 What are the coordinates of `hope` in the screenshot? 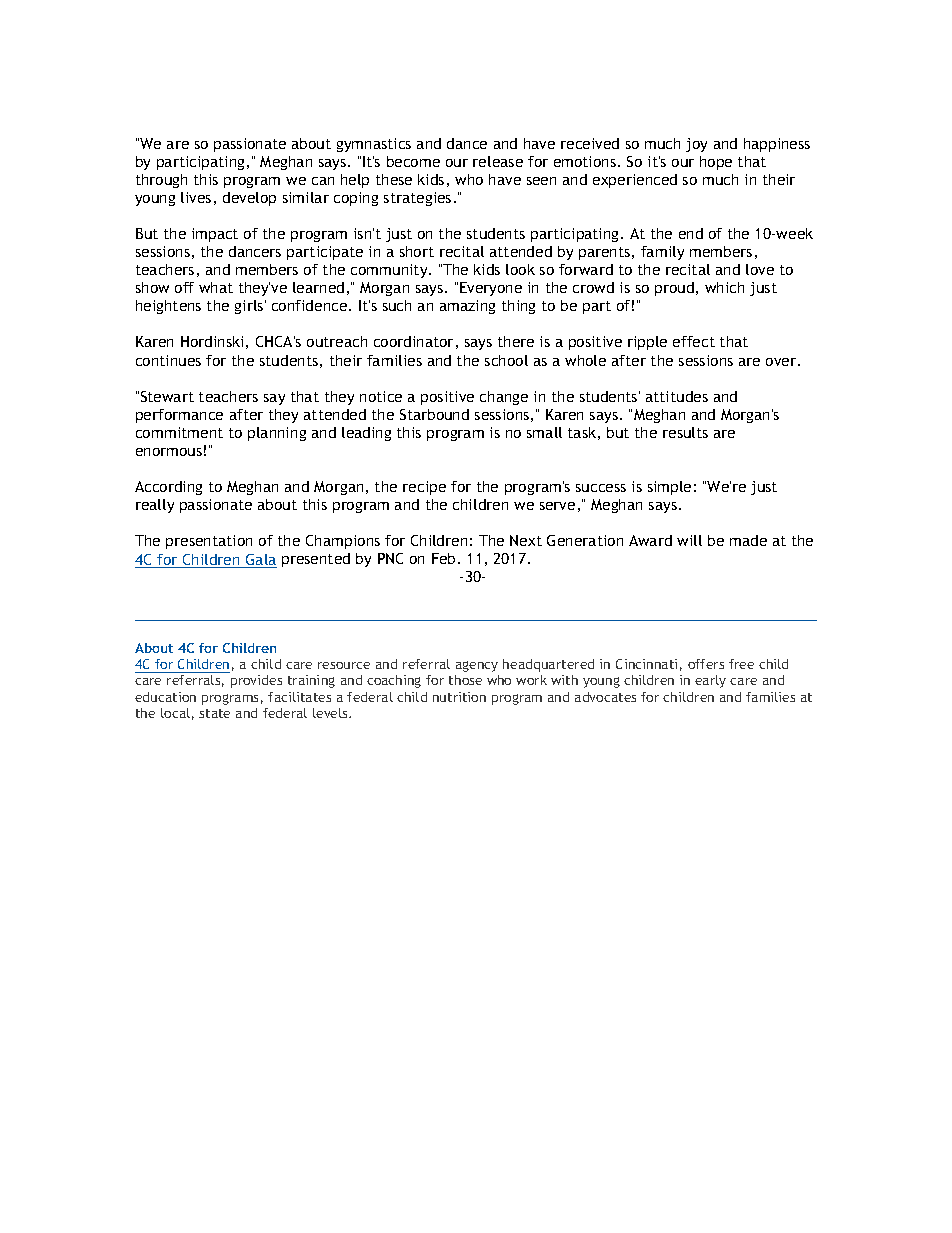 It's located at (716, 163).
